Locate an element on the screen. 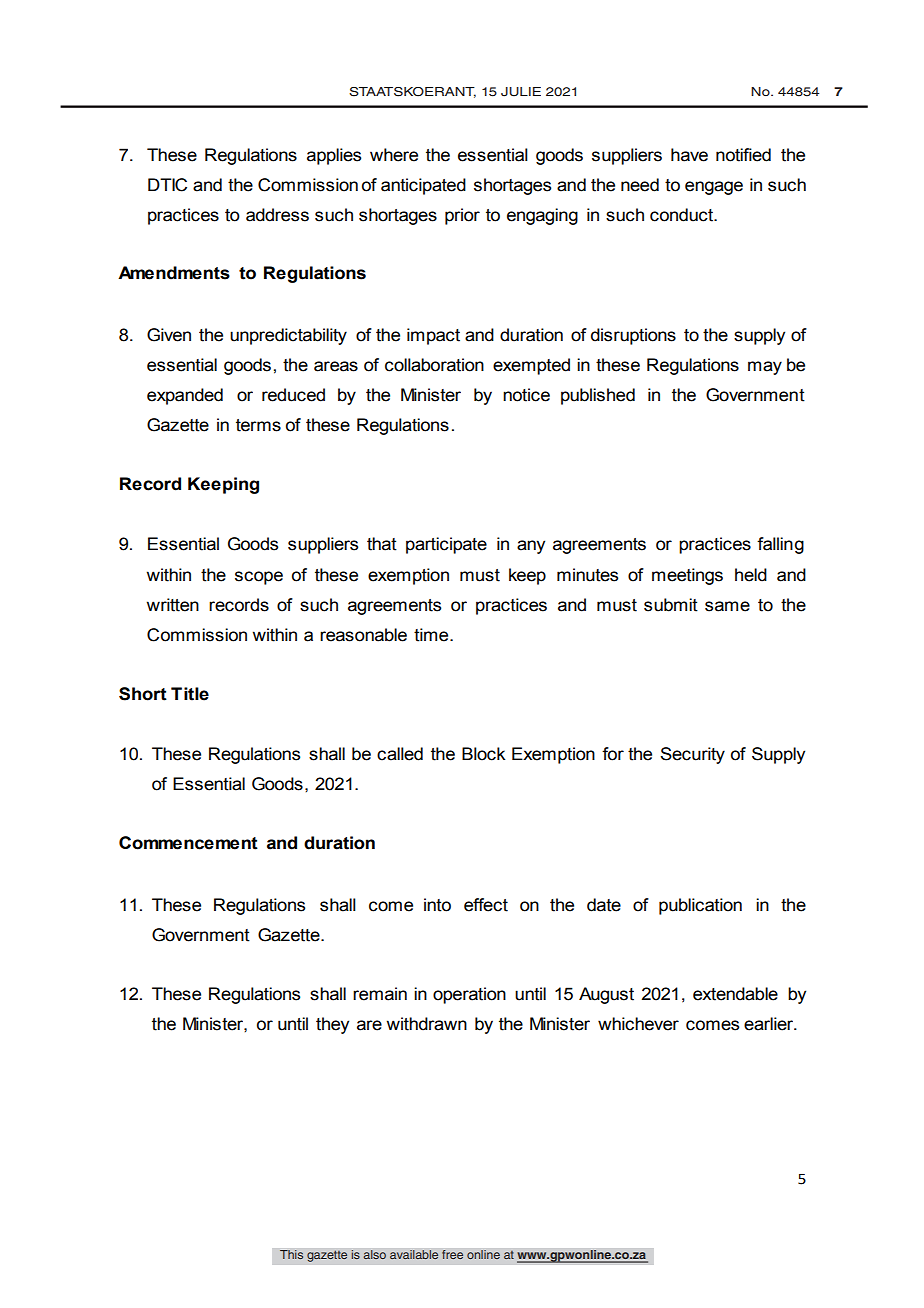  Julie is located at coordinates (521, 92).
